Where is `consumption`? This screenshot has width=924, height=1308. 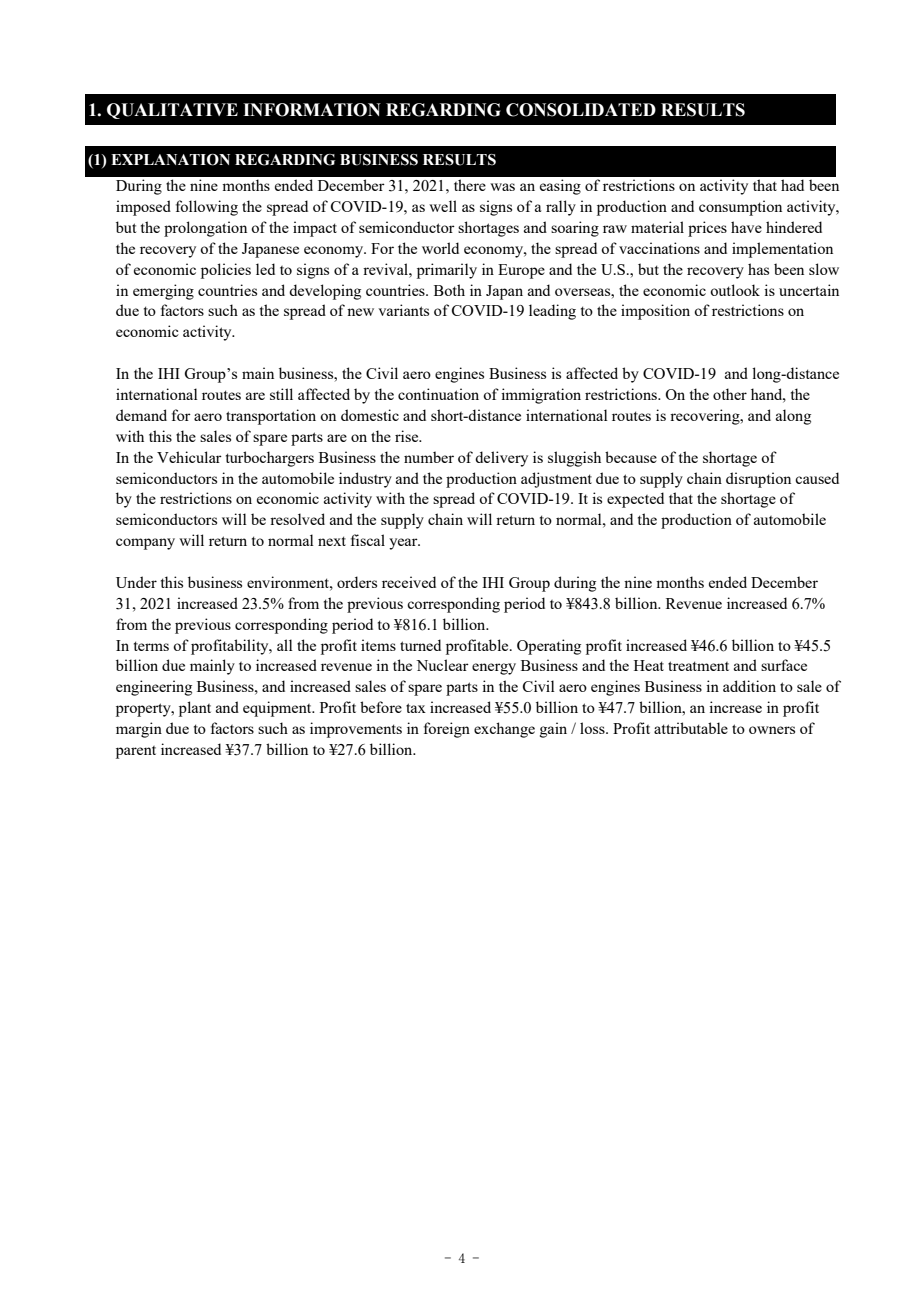
consumption is located at coordinates (740, 208).
